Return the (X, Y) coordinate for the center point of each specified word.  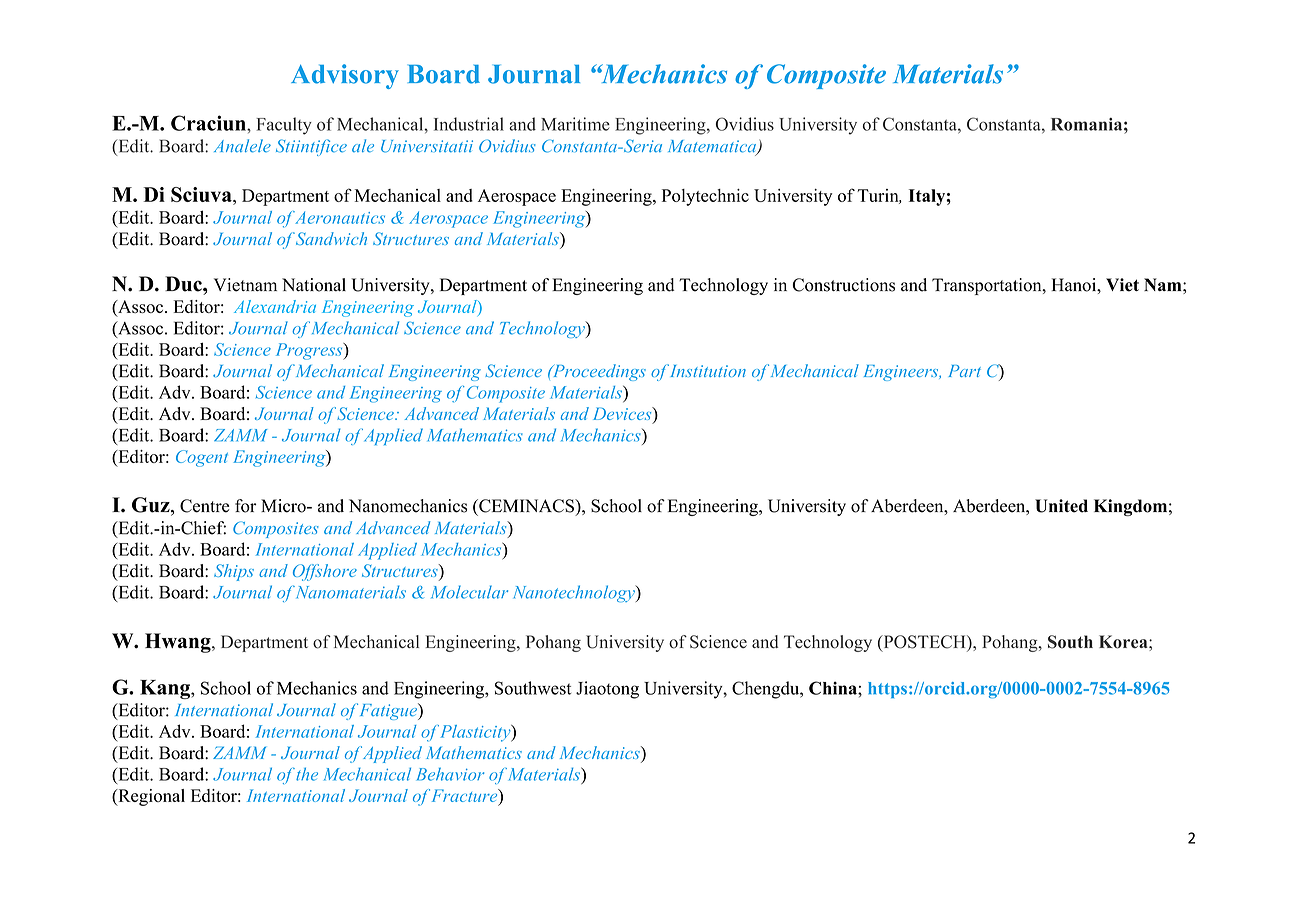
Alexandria (275, 306)
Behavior (450, 774)
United (1061, 506)
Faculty (284, 126)
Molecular (469, 592)
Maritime (575, 124)
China (834, 688)
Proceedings (598, 372)
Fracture (466, 795)
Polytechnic (705, 197)
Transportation (988, 286)
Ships (234, 572)
